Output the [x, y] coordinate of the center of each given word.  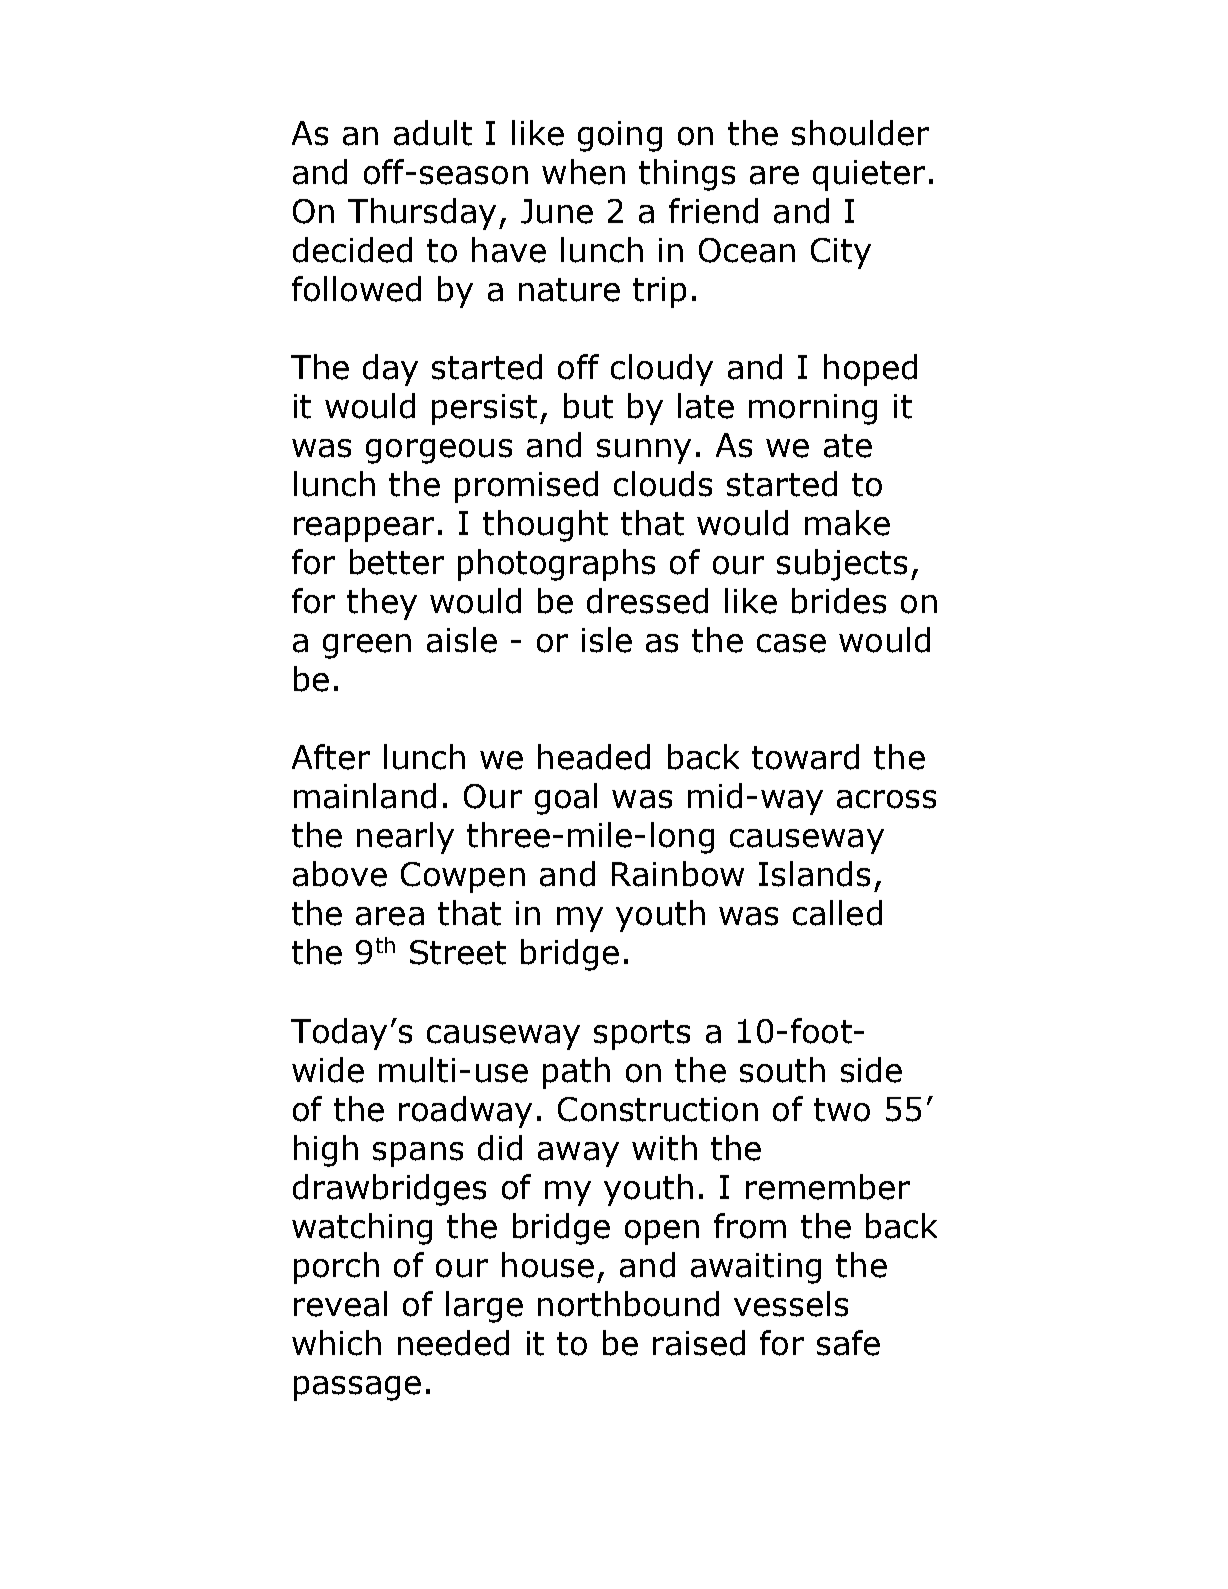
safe [848, 1343]
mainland [365, 796]
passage [357, 1388]
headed [594, 757]
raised [699, 1343]
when [583, 172]
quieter [869, 175]
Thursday [422, 214]
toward [805, 757]
